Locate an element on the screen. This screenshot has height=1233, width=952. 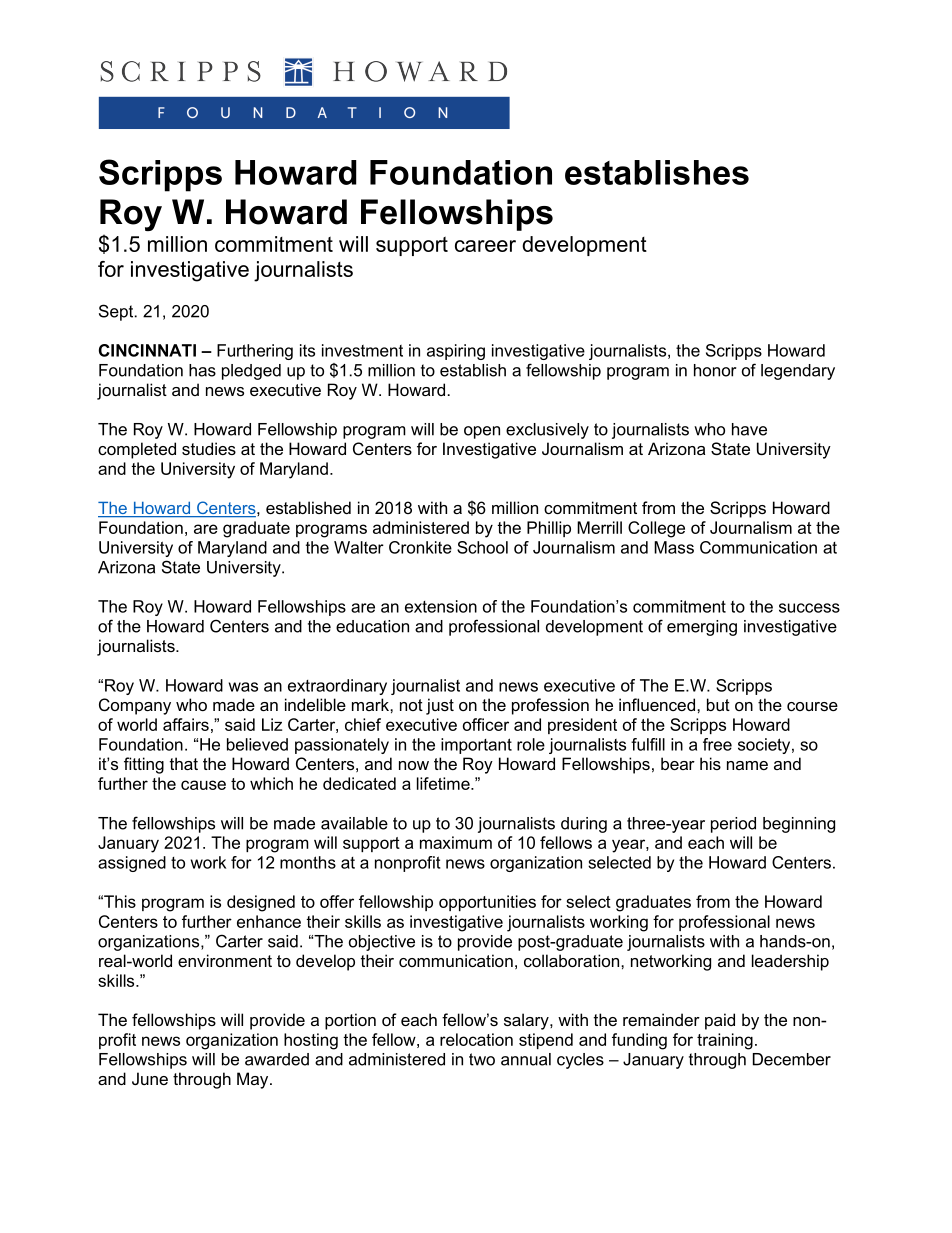
have is located at coordinates (749, 429).
